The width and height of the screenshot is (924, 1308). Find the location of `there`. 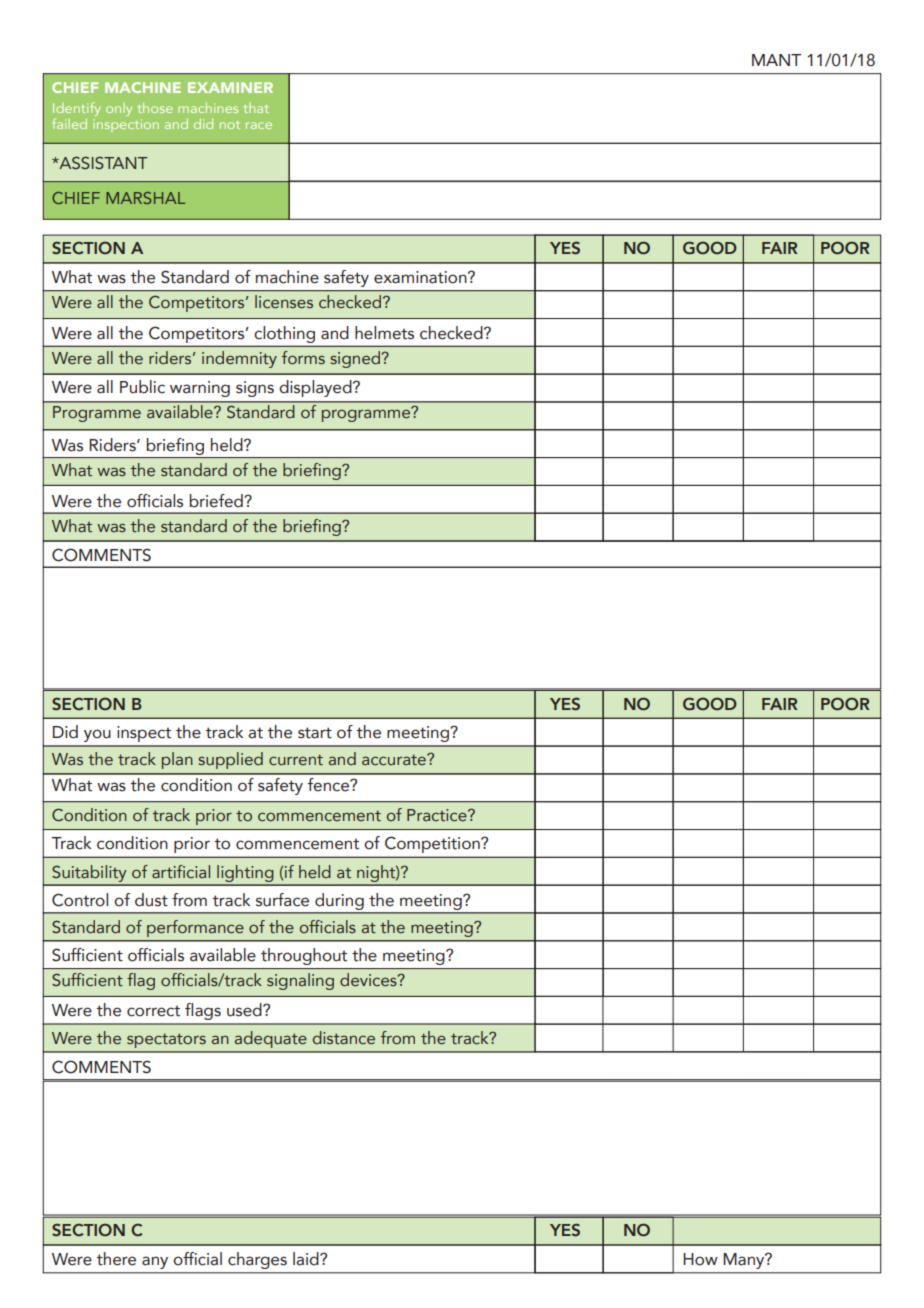

there is located at coordinates (116, 1259).
